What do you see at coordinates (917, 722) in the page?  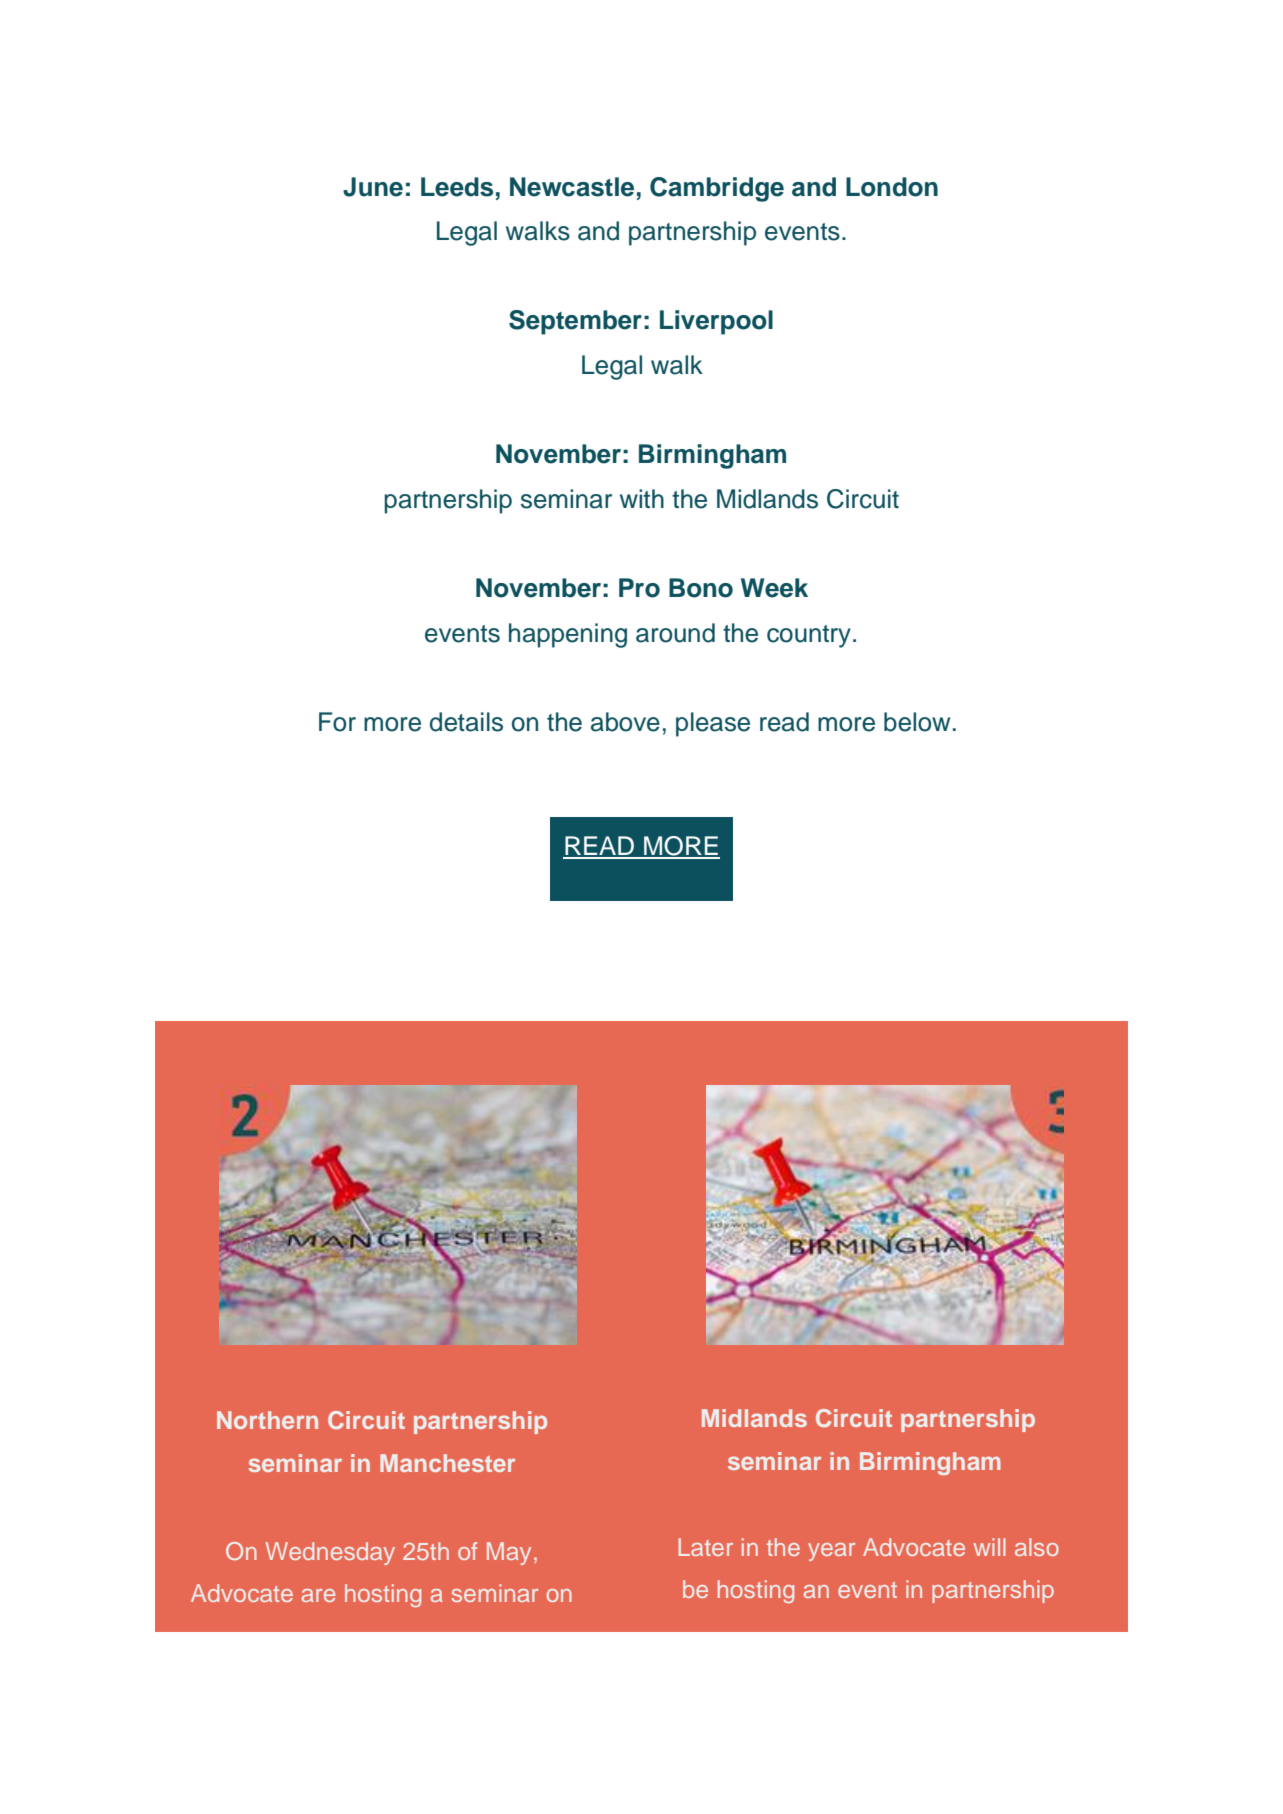 I see `below` at bounding box center [917, 722].
